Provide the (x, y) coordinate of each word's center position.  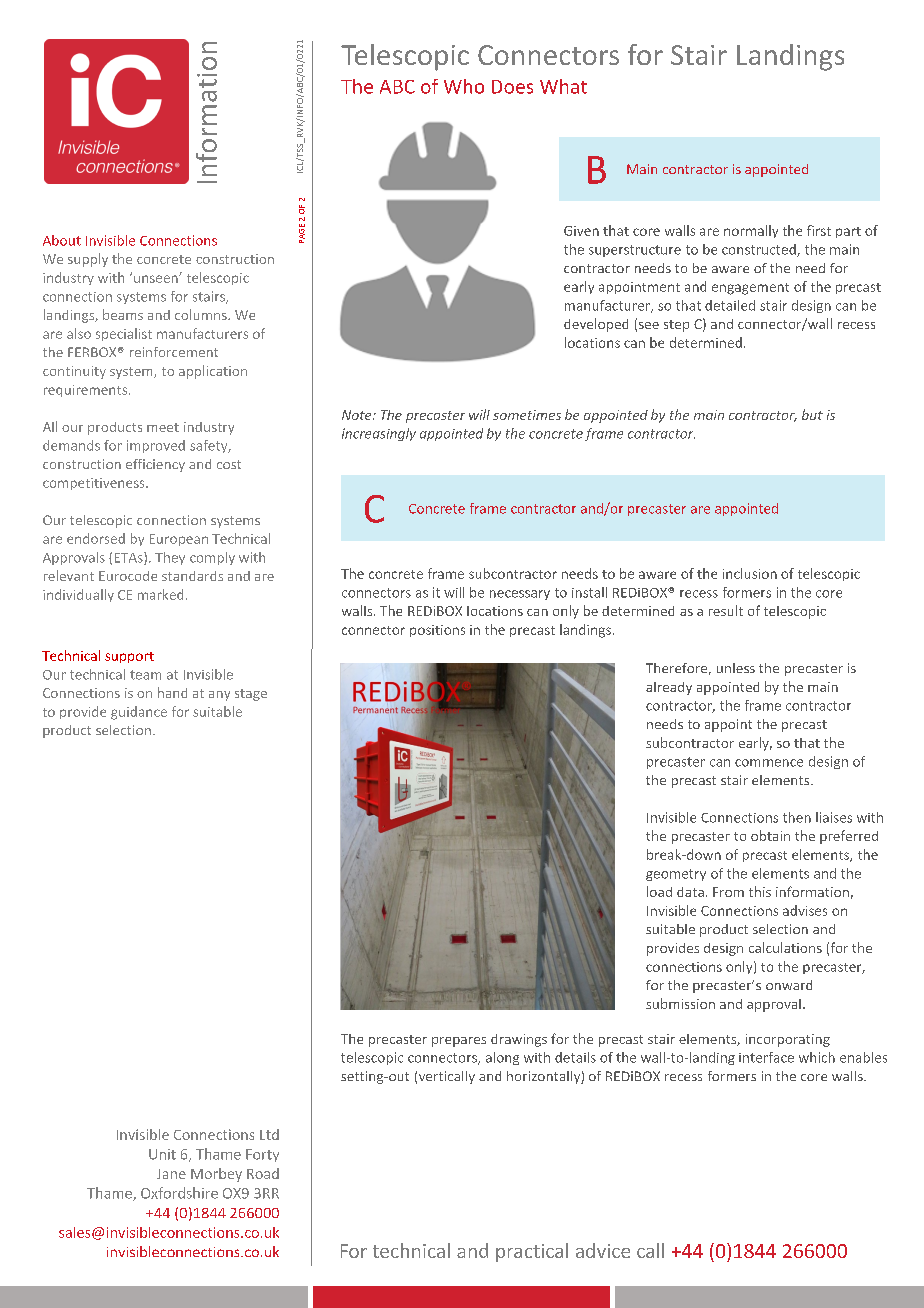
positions (437, 631)
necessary (520, 595)
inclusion (750, 573)
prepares (459, 1042)
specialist (124, 334)
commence (769, 763)
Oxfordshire (179, 1193)
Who (464, 86)
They (170, 558)
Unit (162, 1154)
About (62, 240)
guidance (139, 713)
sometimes (527, 415)
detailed (730, 305)
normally (751, 231)
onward (789, 985)
